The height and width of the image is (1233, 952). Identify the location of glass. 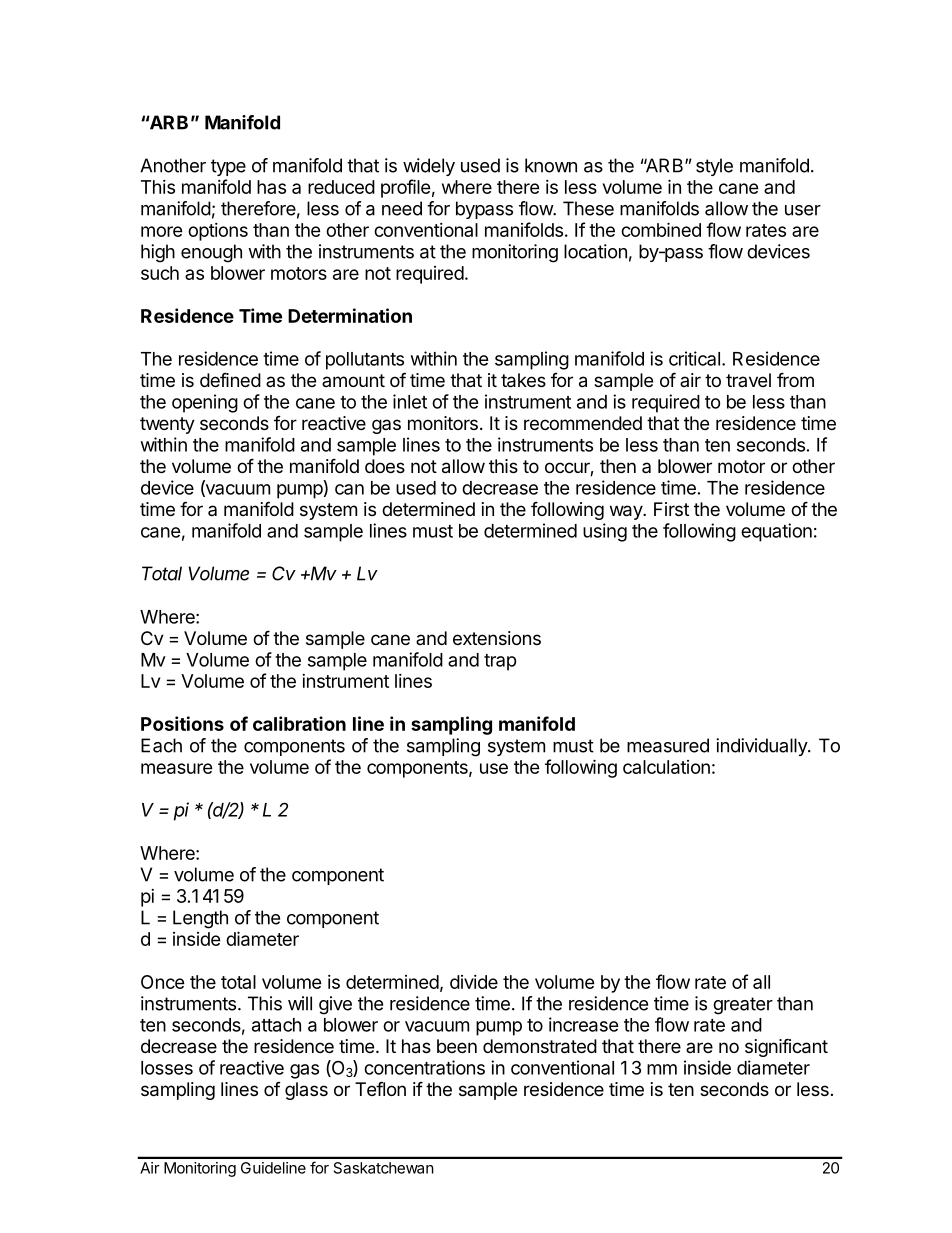
(306, 1091).
